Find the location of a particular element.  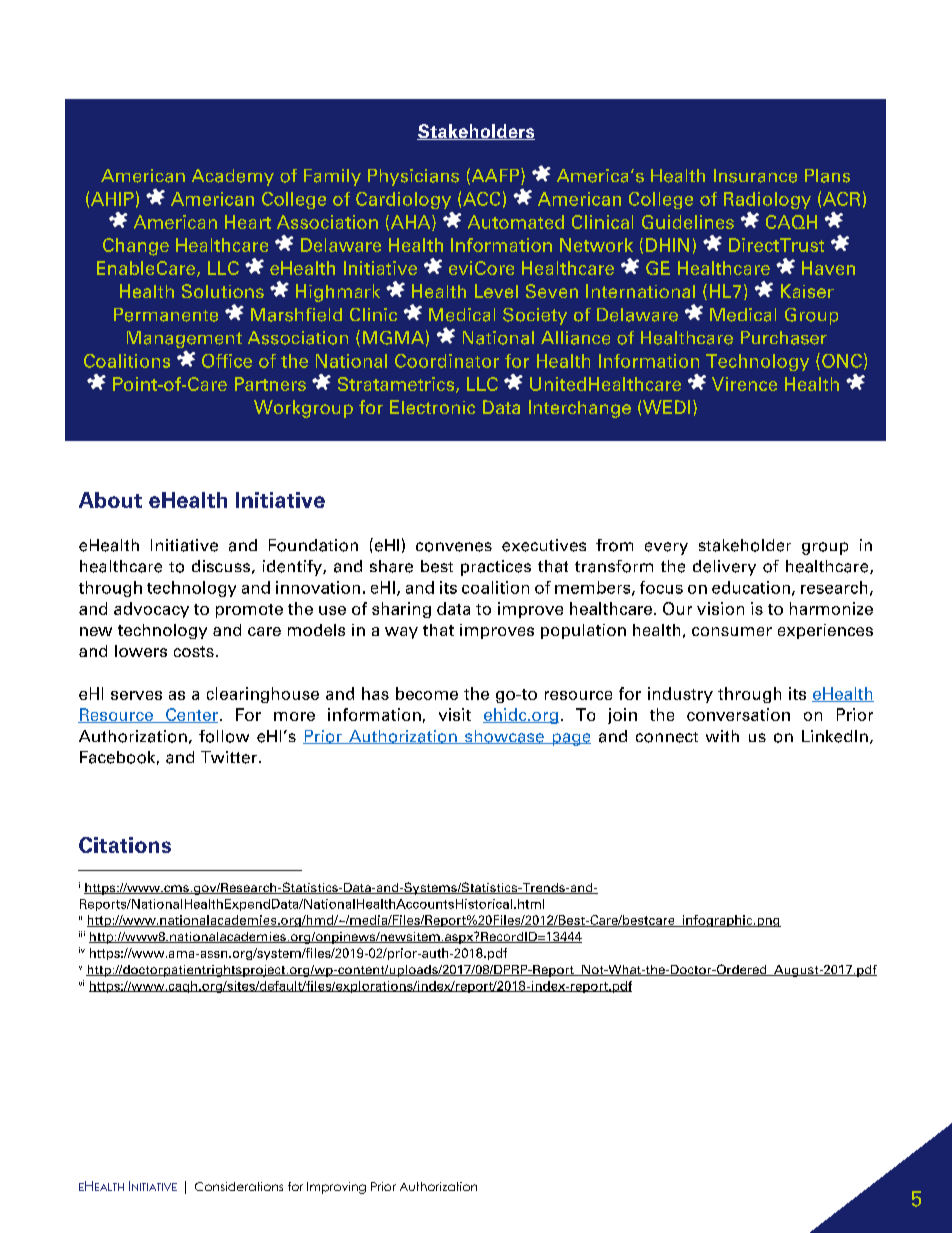

Academy is located at coordinates (233, 177).
